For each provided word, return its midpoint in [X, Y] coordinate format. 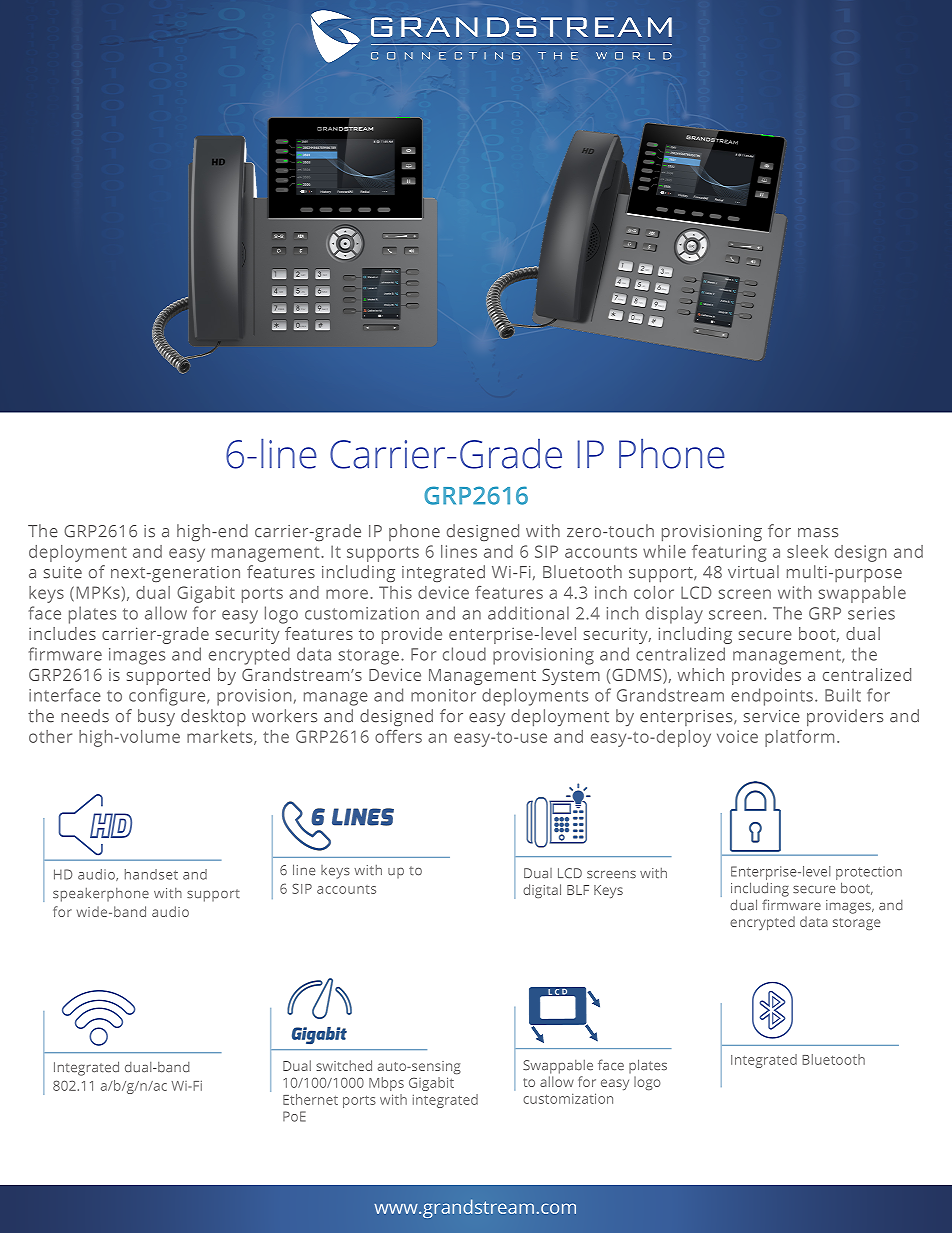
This [395, 592]
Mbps [386, 1084]
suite [63, 572]
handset [151, 874]
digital [542, 891]
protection [869, 873]
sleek [807, 551]
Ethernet [310, 1099]
